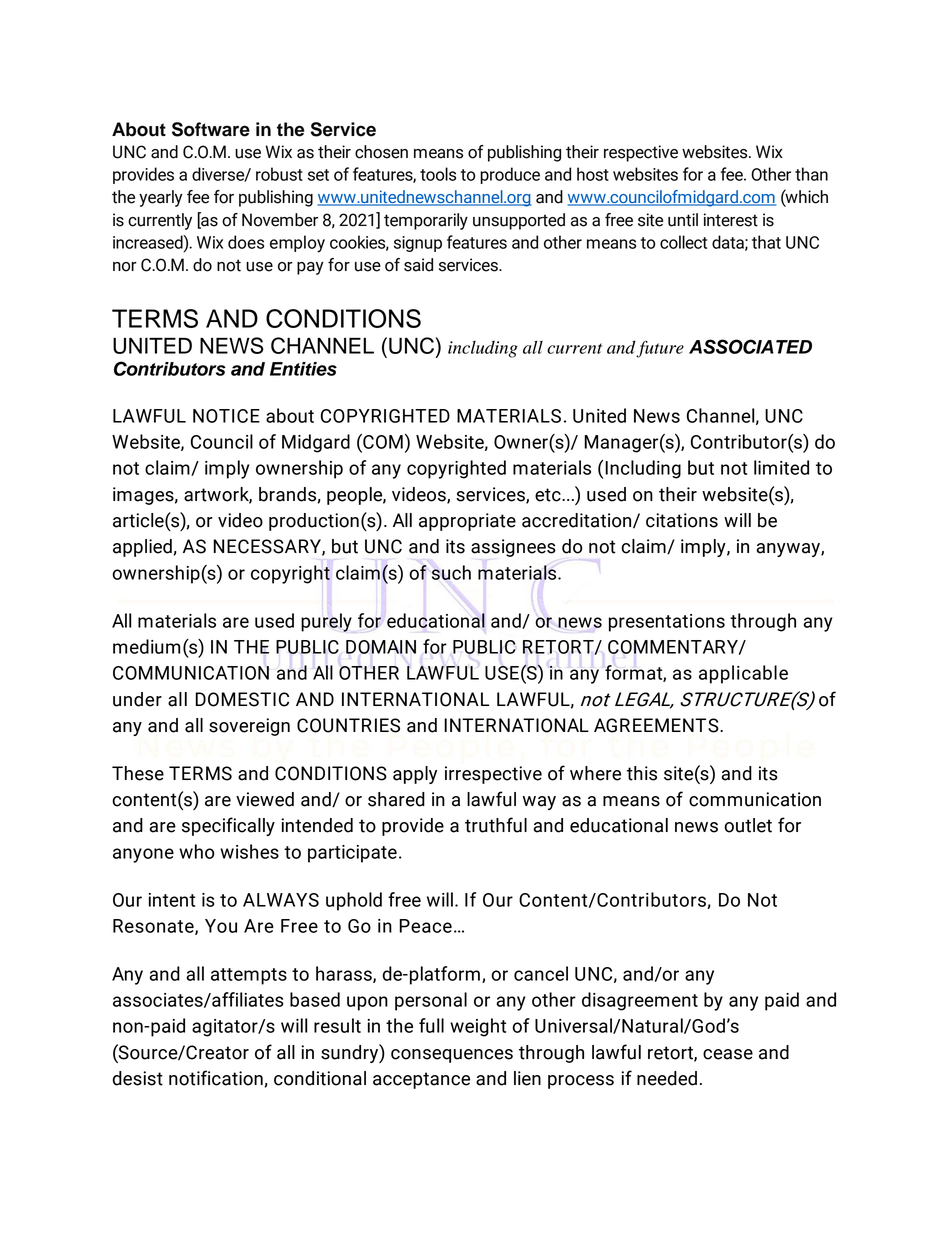 This page has height=1233, width=952. I want to click on than, so click(811, 174).
